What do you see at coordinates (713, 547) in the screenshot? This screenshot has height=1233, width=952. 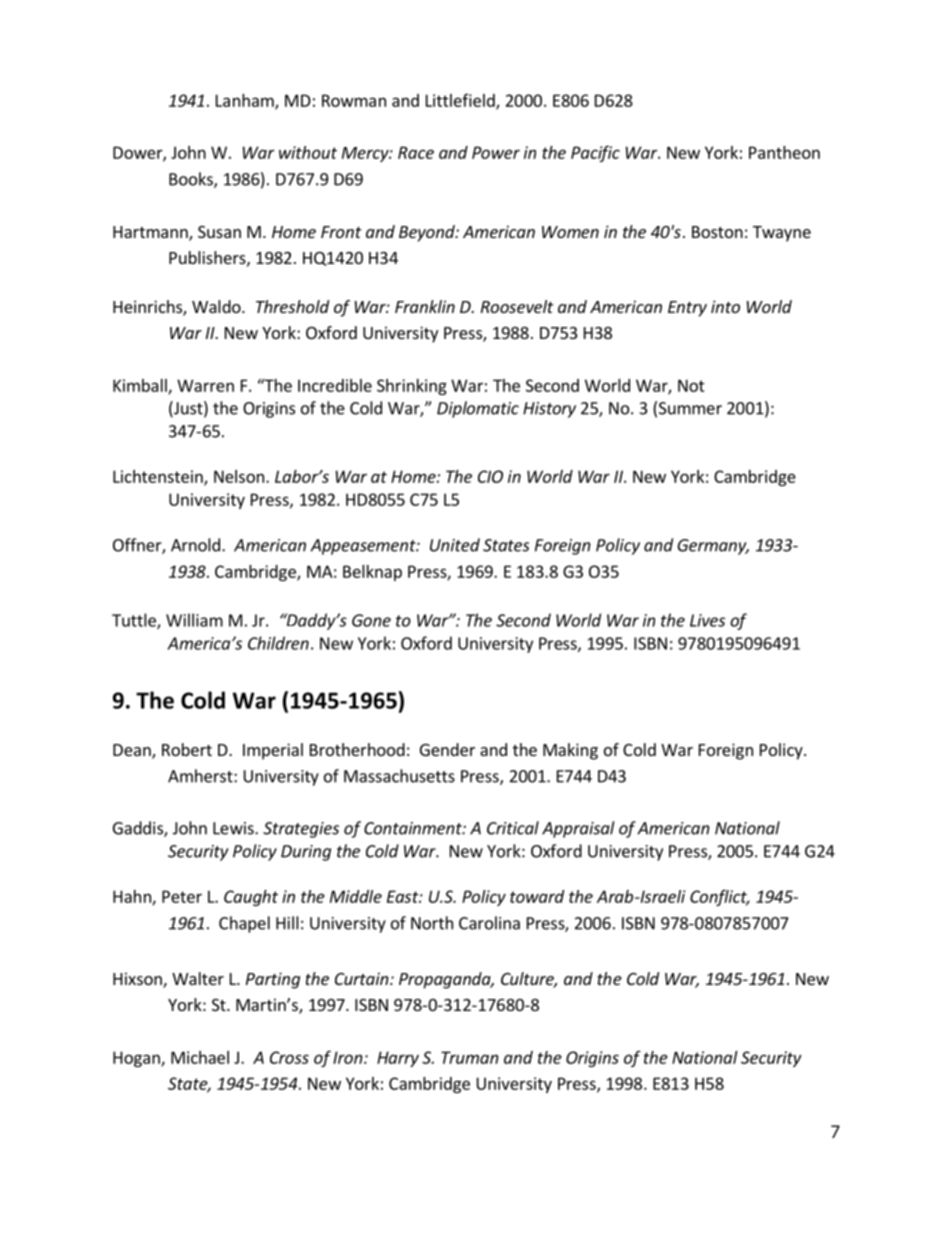 I see `Germany` at bounding box center [713, 547].
